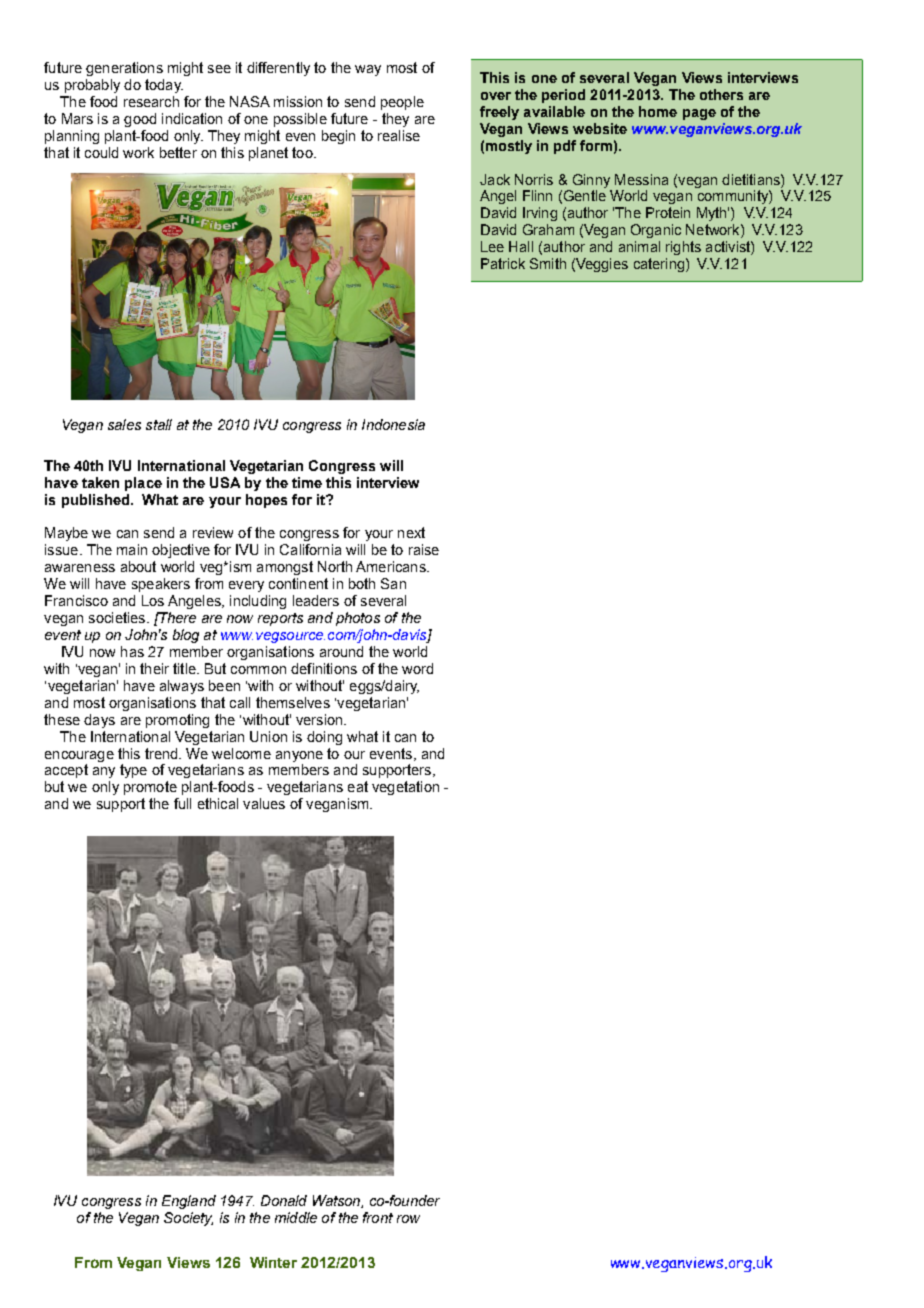 Image resolution: width=924 pixels, height=1308 pixels. What do you see at coordinates (408, 1219) in the screenshot?
I see `row` at bounding box center [408, 1219].
